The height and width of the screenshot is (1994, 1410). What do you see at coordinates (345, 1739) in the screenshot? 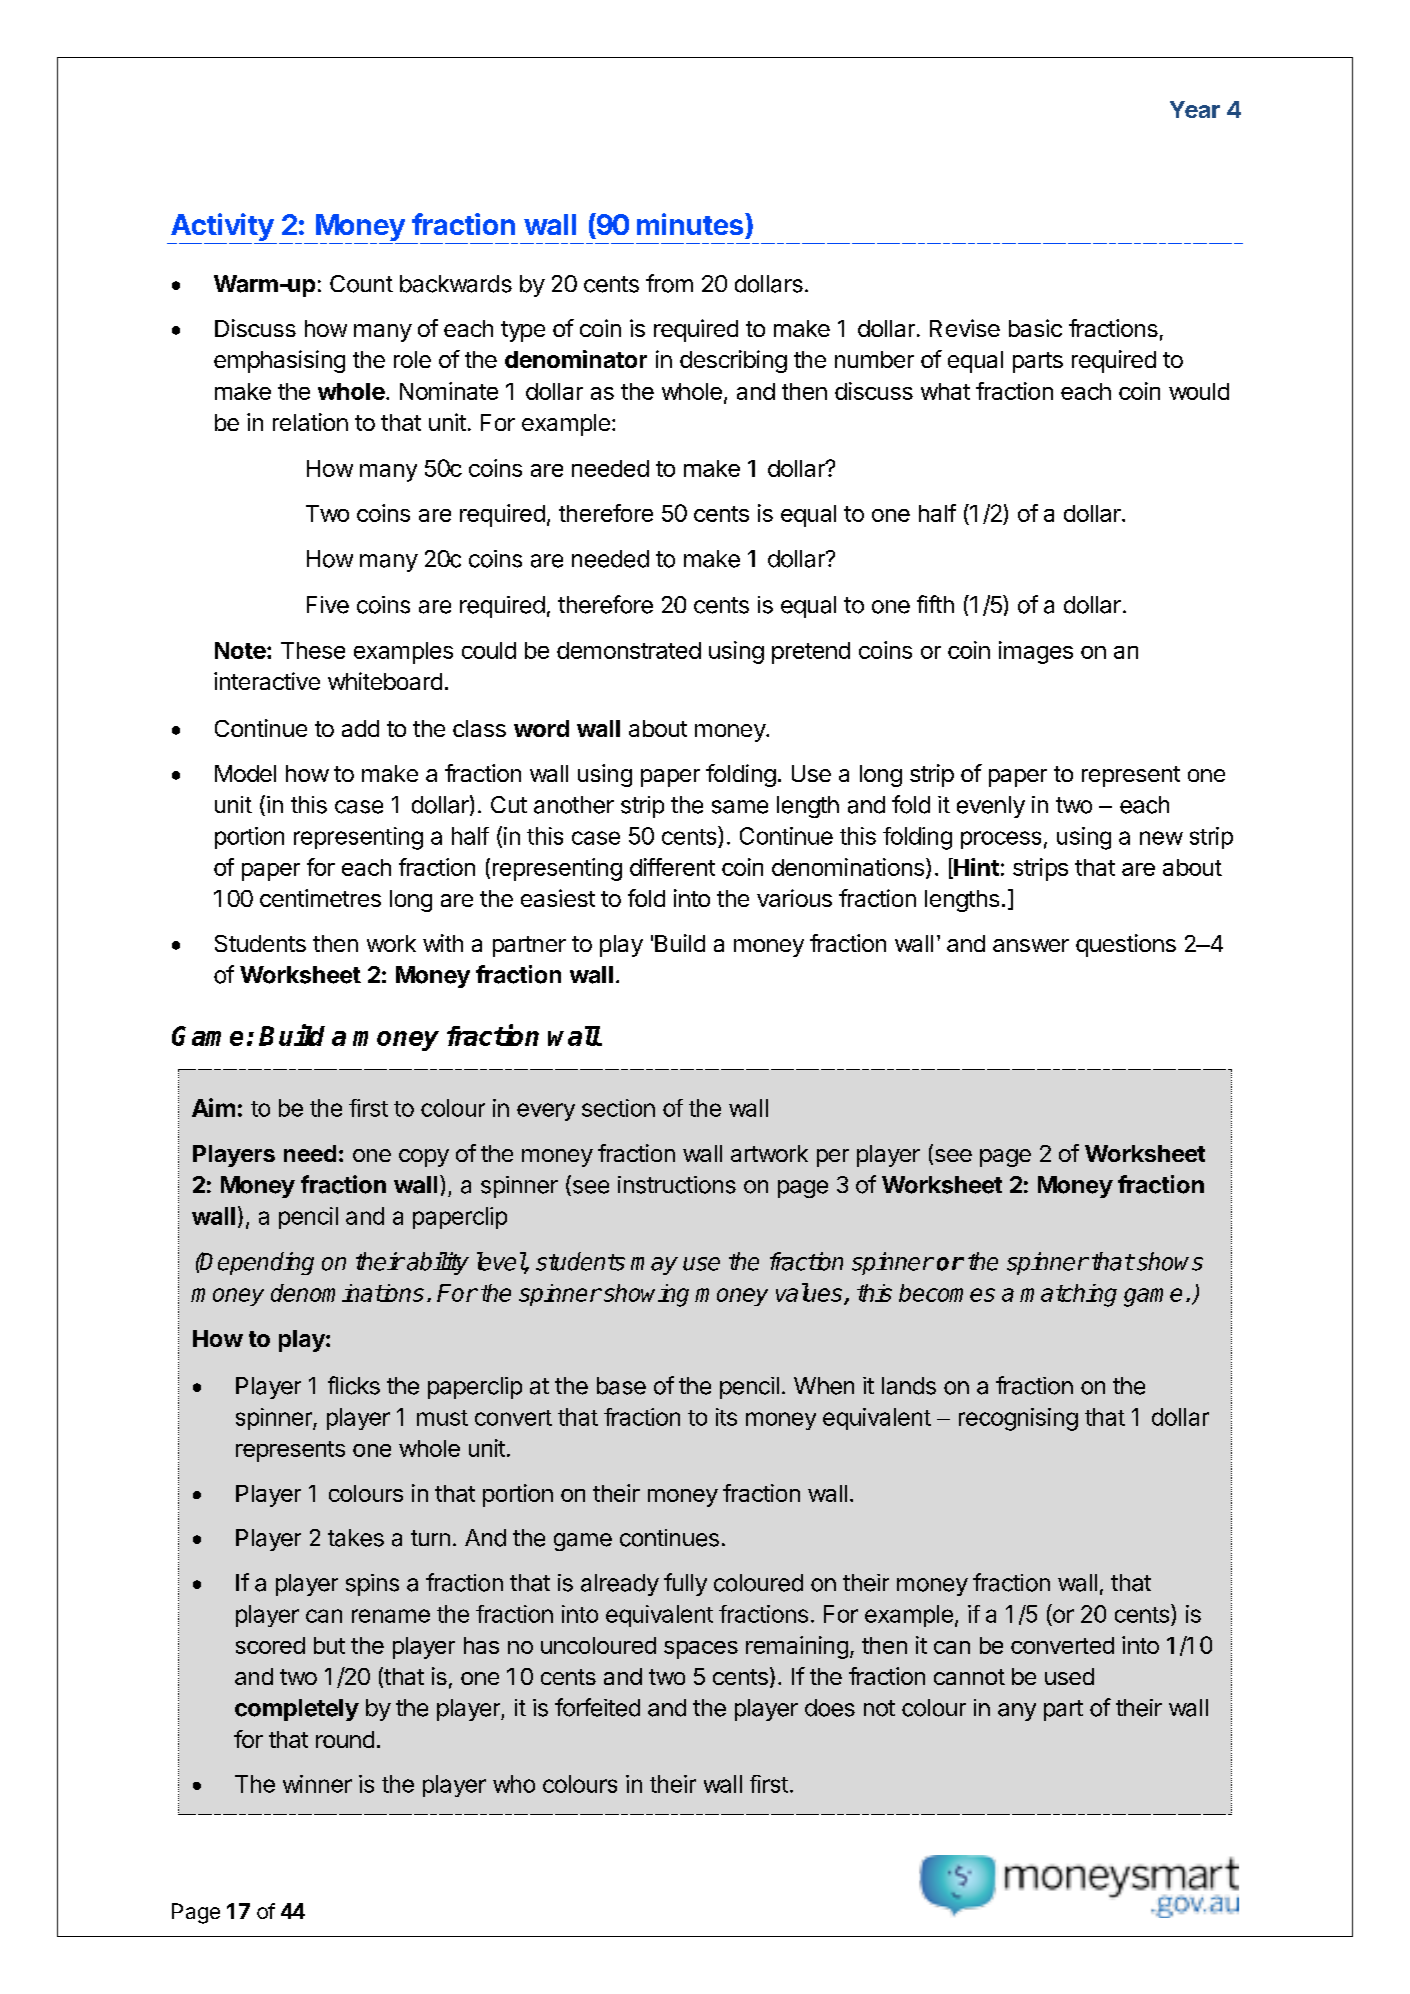
I see `round` at bounding box center [345, 1739].
